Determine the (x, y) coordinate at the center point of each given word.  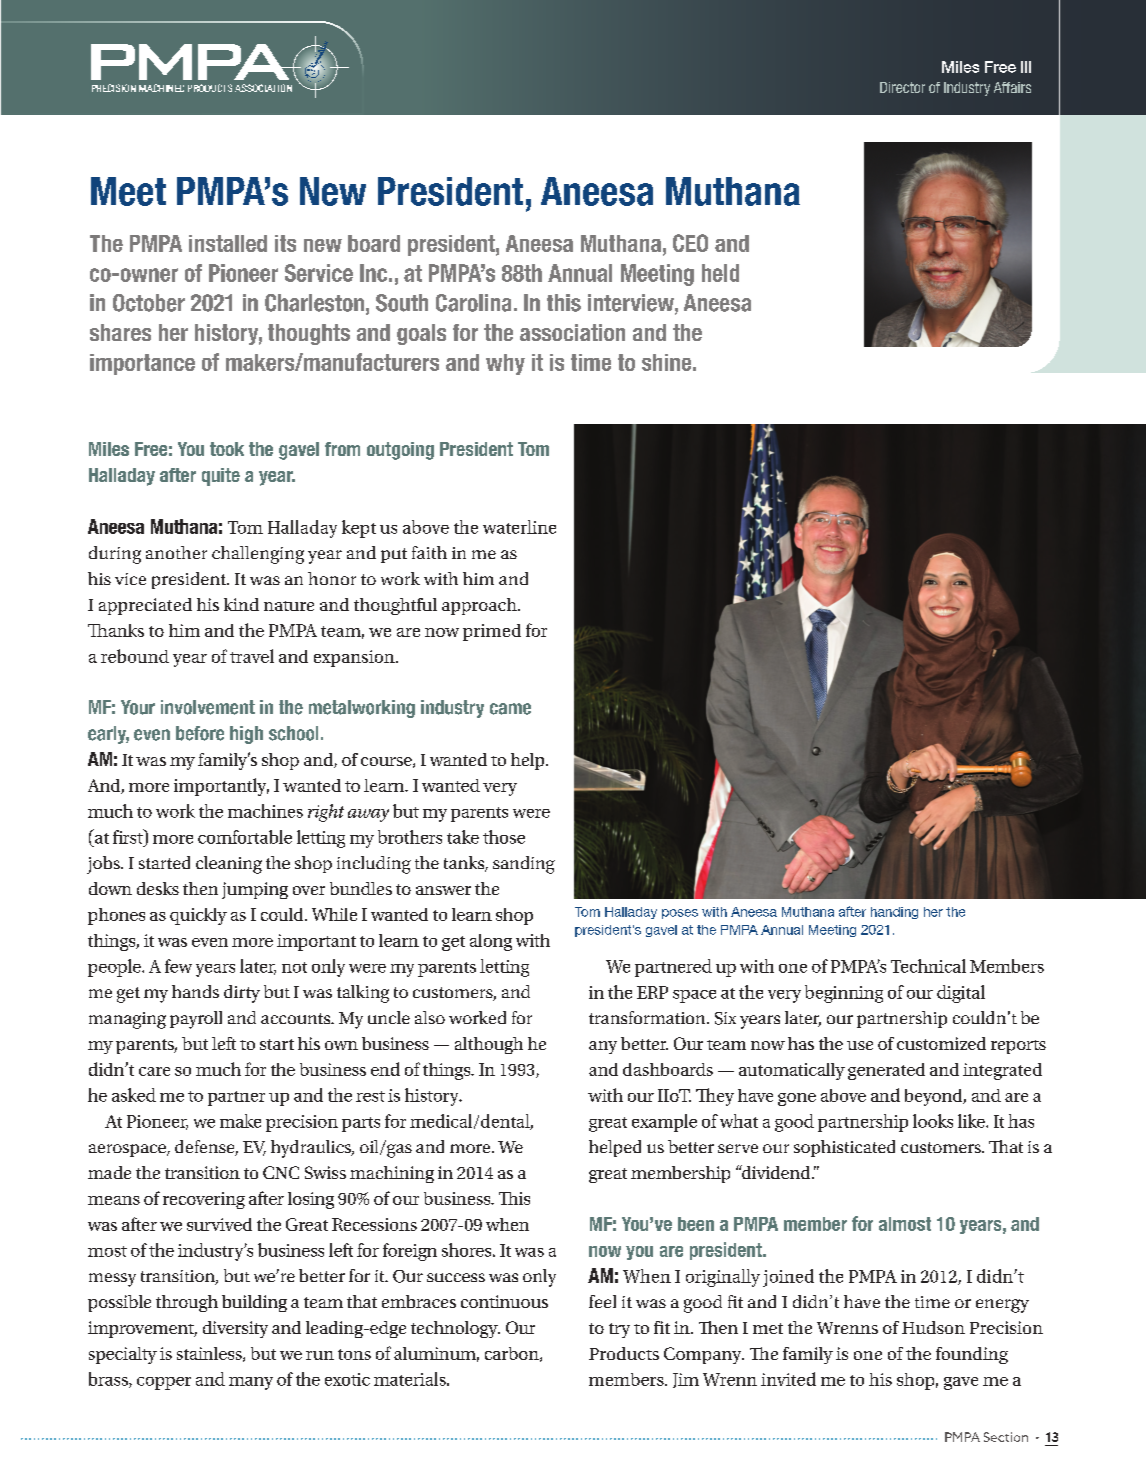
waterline (519, 527)
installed (228, 243)
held (720, 273)
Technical (928, 966)
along (491, 942)
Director (902, 87)
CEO (690, 243)
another (176, 552)
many (251, 1383)
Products (624, 1353)
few (178, 966)
